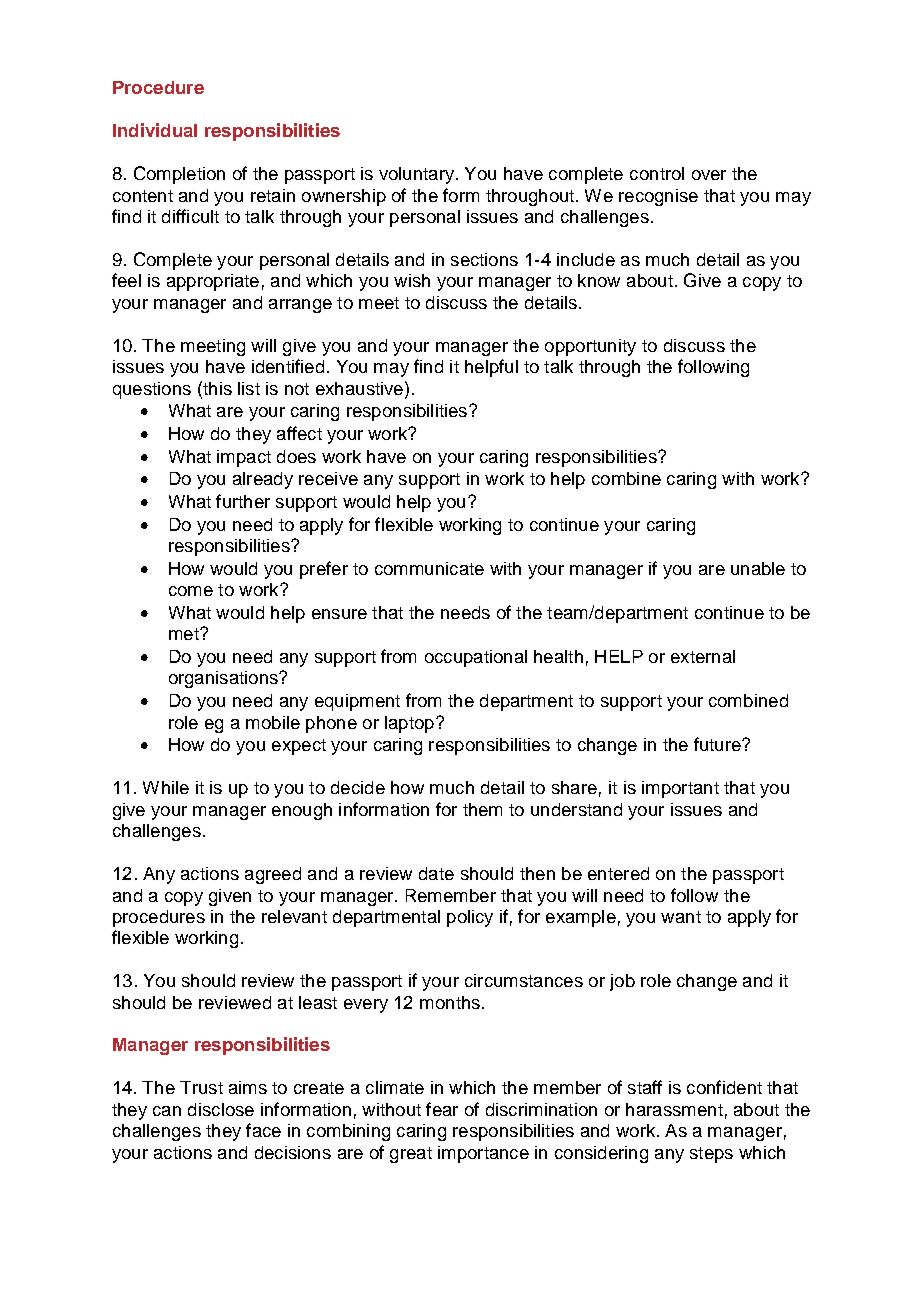 This screenshot has width=924, height=1308. Describe the element at coordinates (273, 875) in the screenshot. I see `agreed` at that location.
